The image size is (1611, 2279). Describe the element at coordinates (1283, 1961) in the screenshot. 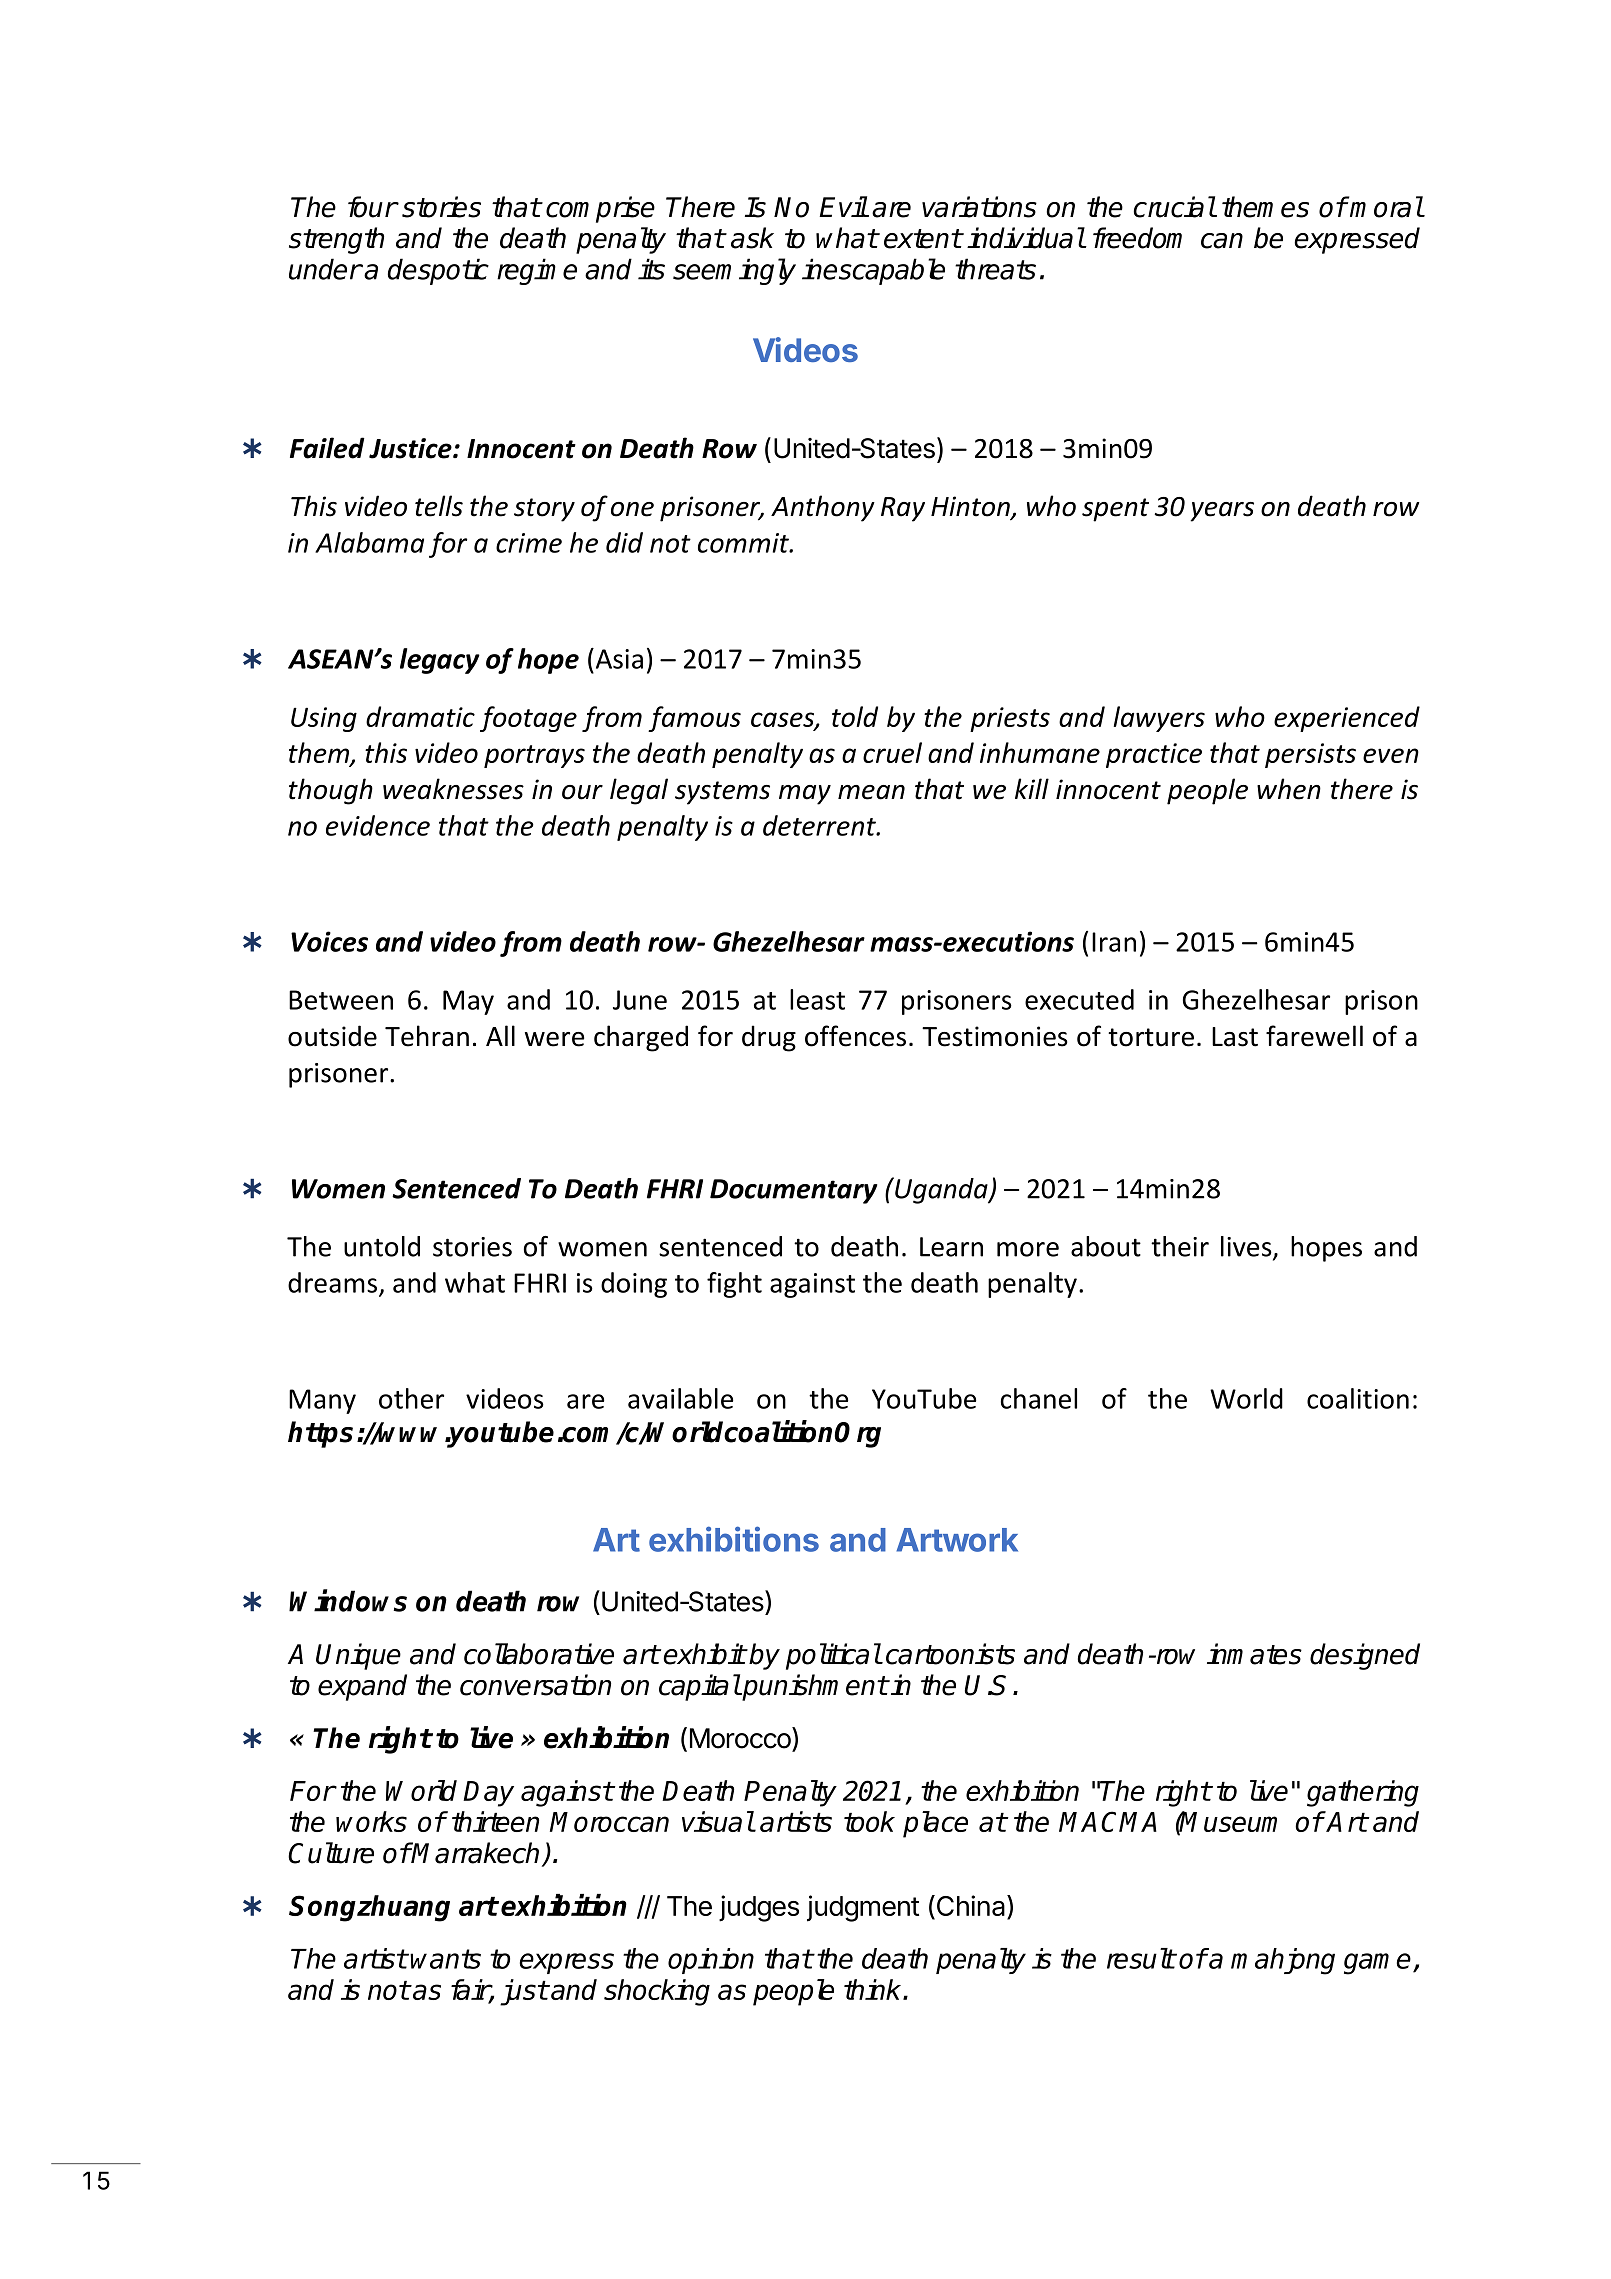

I see `mahjong` at that location.
